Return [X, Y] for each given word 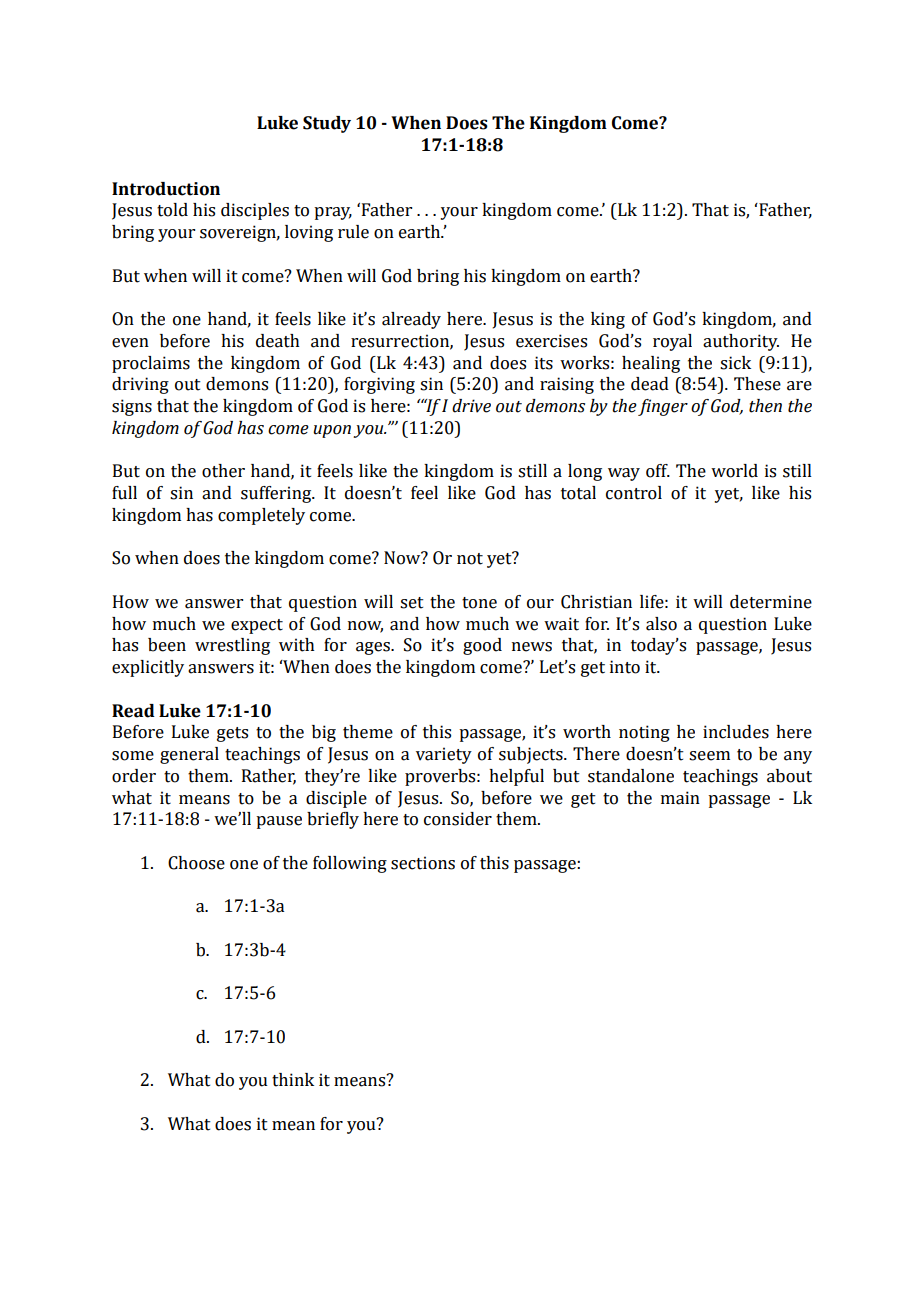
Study [327, 124]
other [223, 471]
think [293, 1080]
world [734, 471]
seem [709, 756]
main [680, 798]
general [189, 755]
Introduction [166, 189]
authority [741, 342]
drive [471, 406]
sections [423, 863]
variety [444, 755]
